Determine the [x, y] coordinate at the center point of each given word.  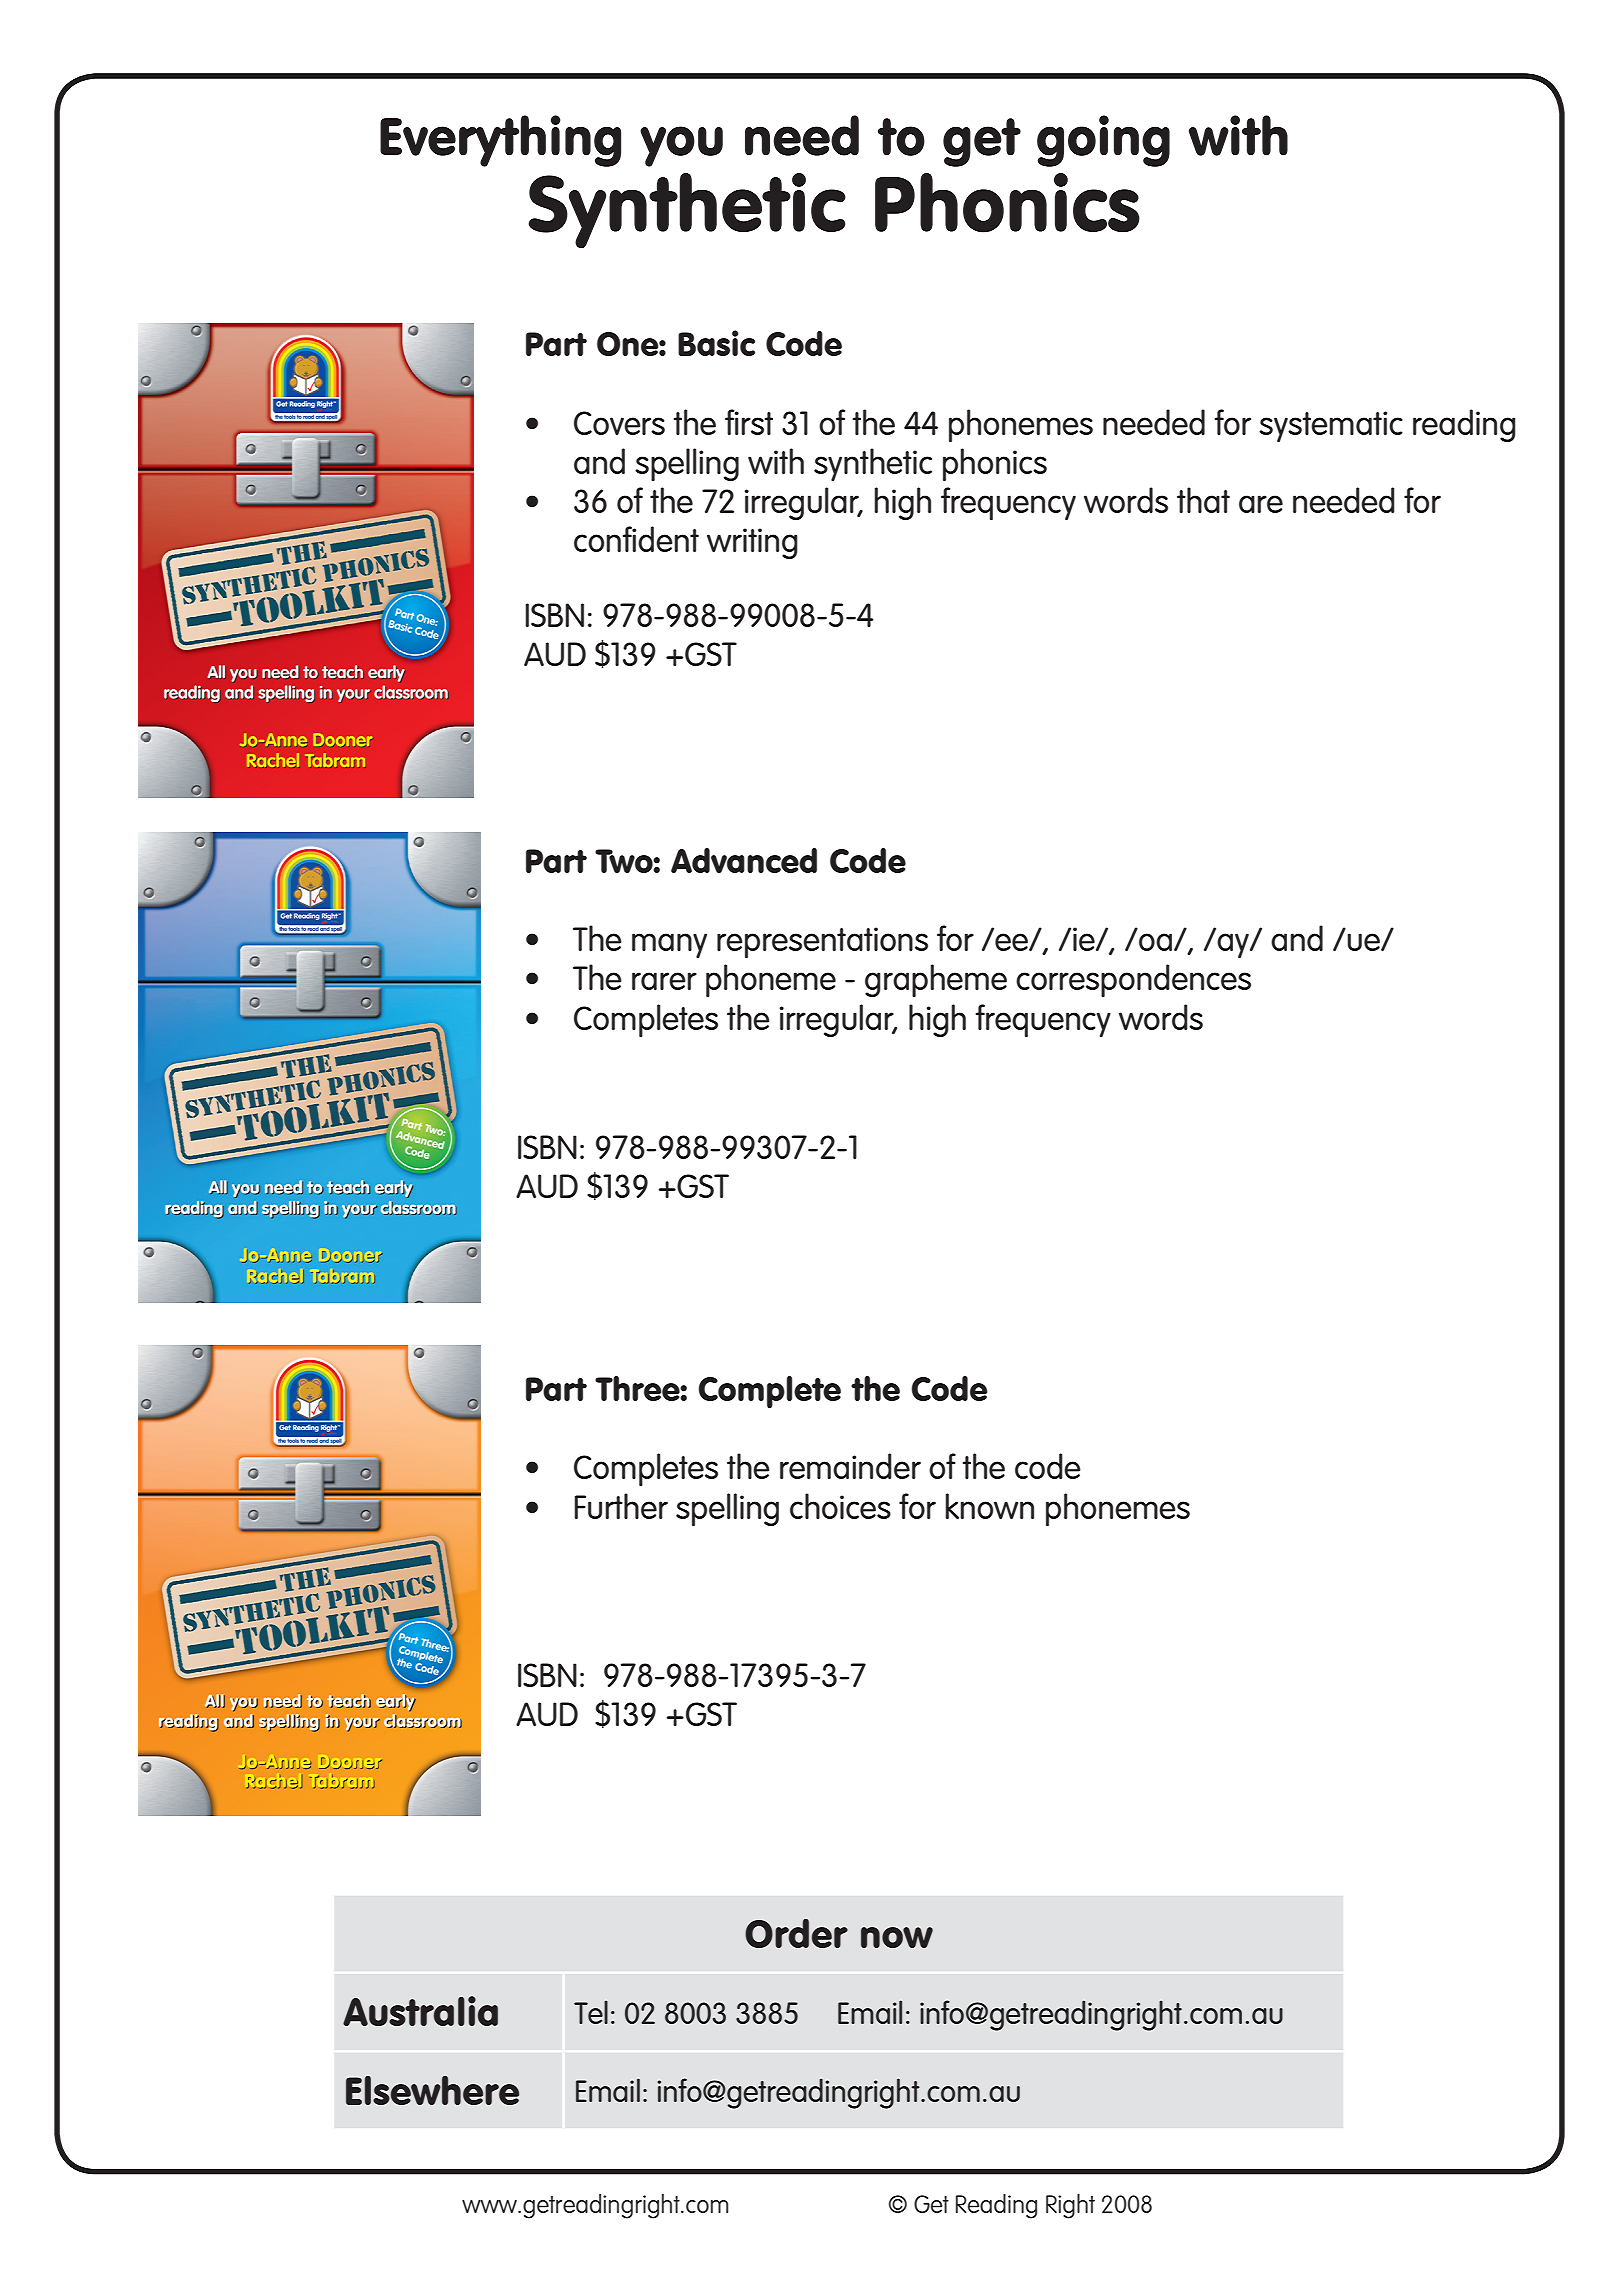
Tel [591, 2012]
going [1103, 141]
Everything [500, 141]
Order [796, 1933]
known [989, 1506]
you [681, 146]
